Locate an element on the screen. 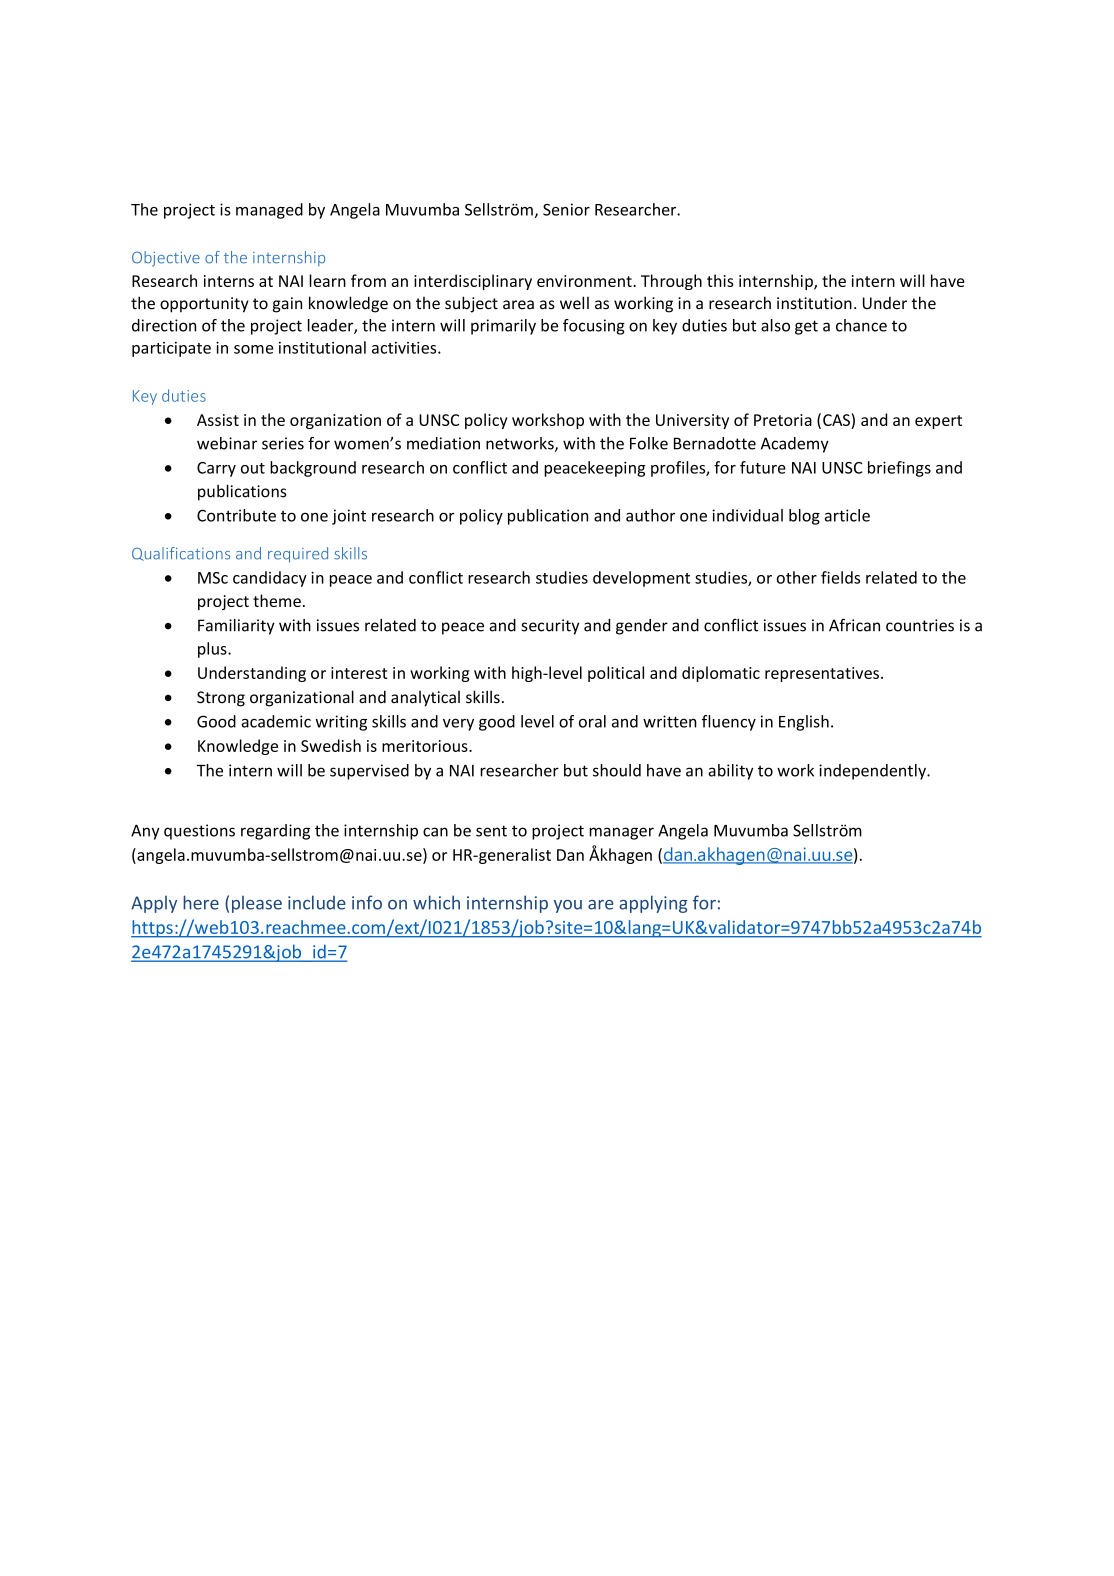 This screenshot has height=1576, width=1114. plus is located at coordinates (213, 650).
